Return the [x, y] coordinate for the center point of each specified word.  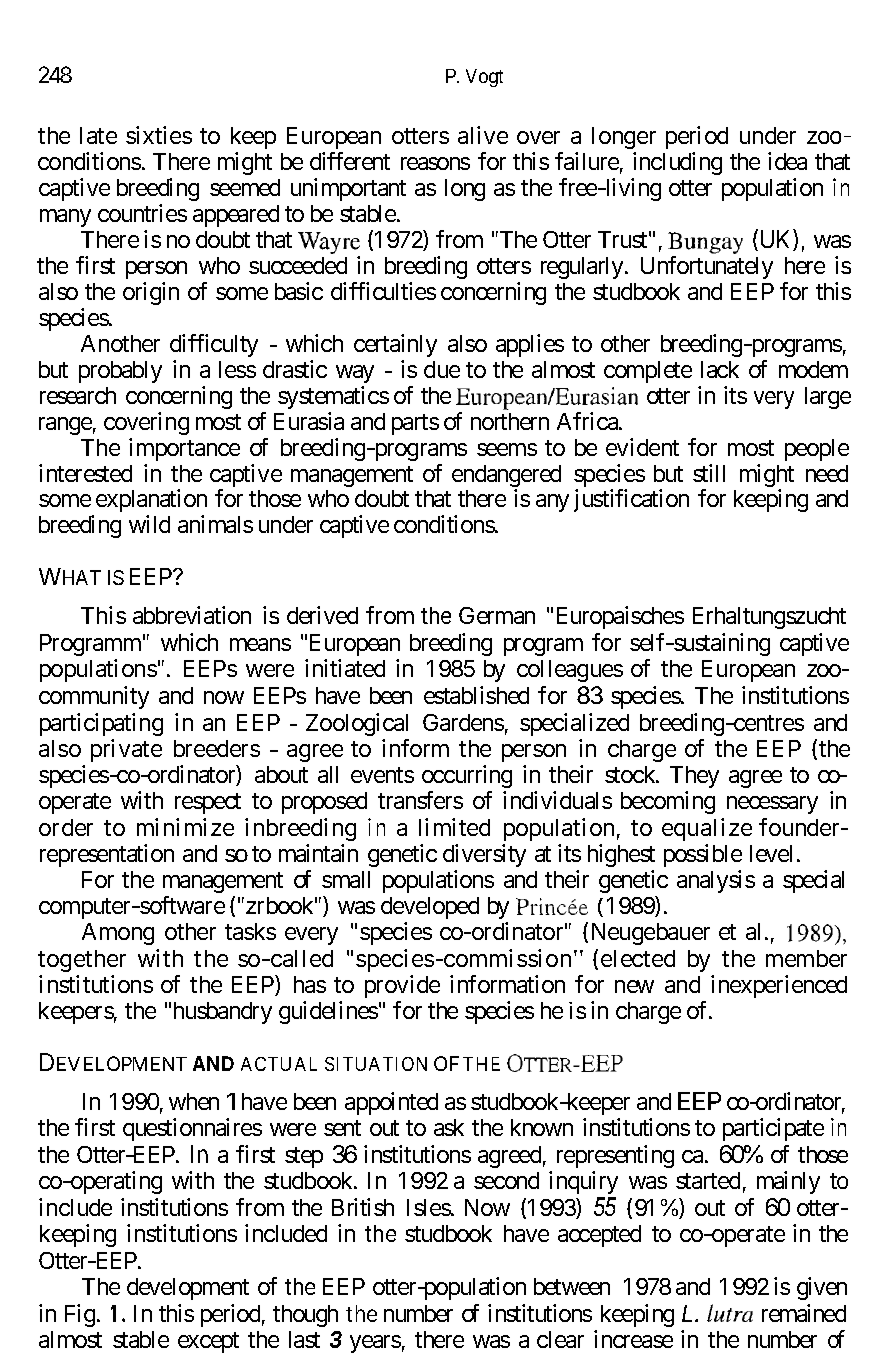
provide [402, 986]
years [375, 1344]
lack [720, 369]
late [98, 135]
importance [184, 449]
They [694, 777]
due [442, 369]
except [208, 1342]
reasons [435, 163]
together [82, 961]
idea [787, 161]
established [476, 695]
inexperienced [779, 986]
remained [804, 1313]
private [126, 750]
